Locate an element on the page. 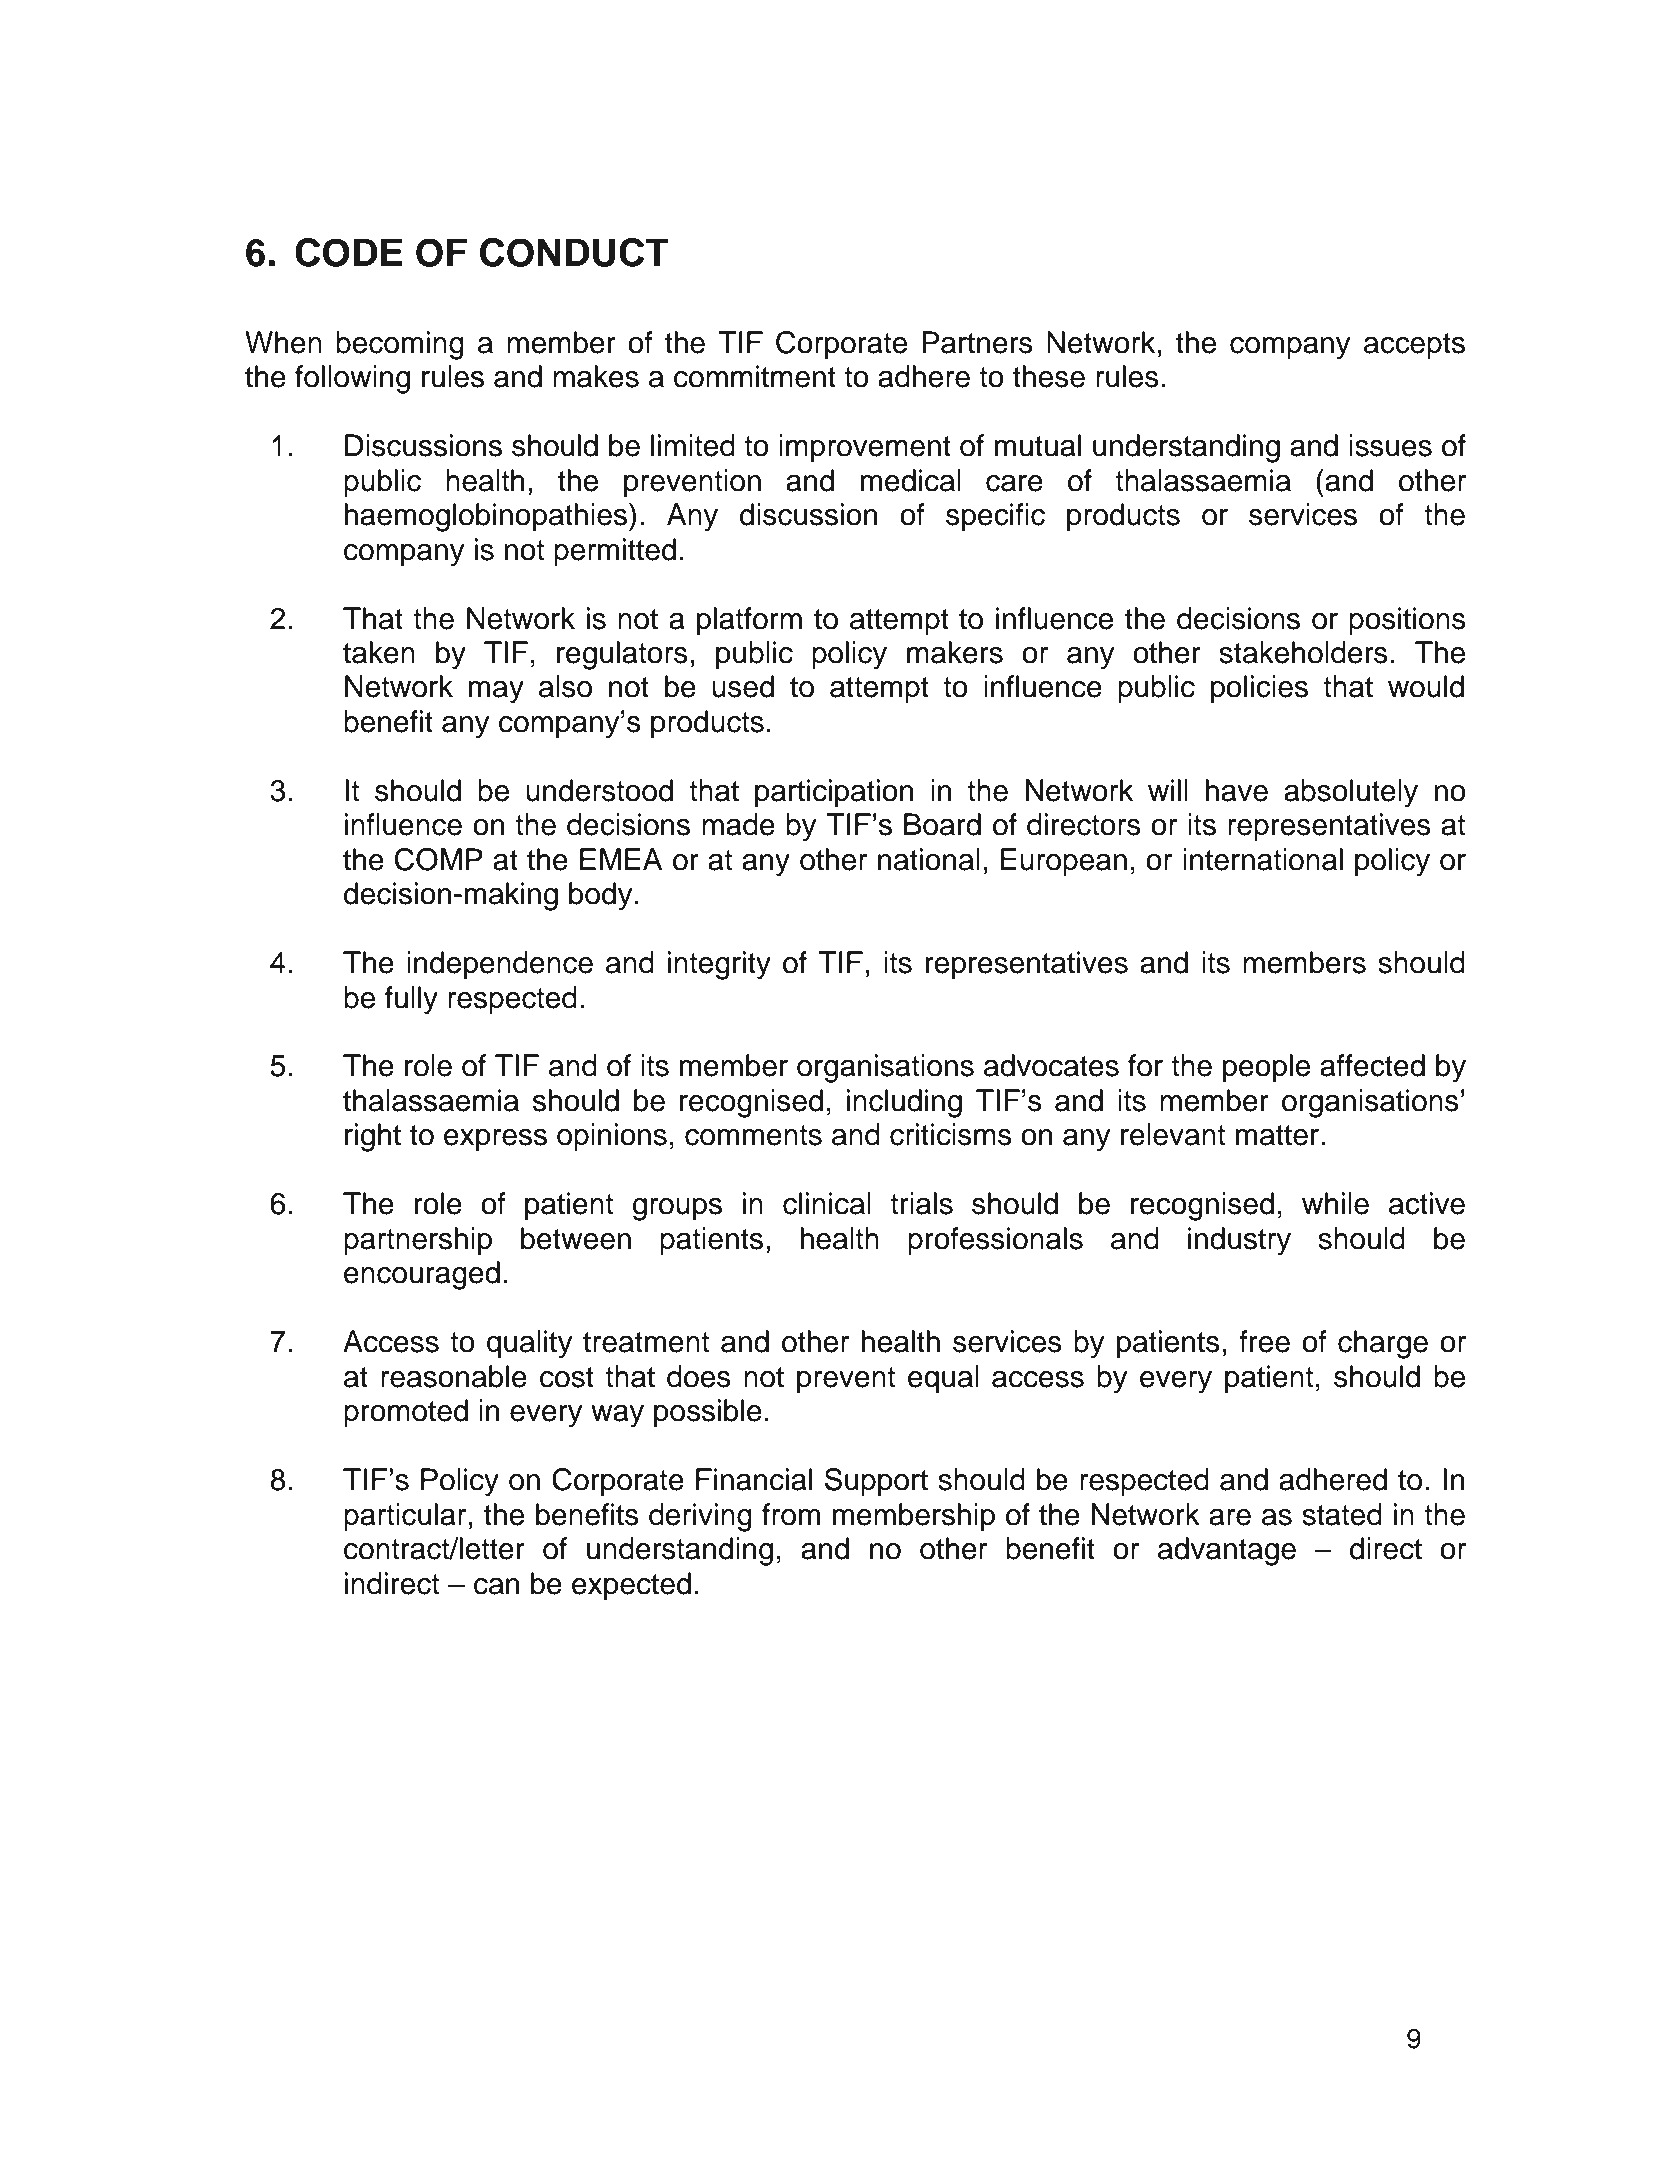  integrity is located at coordinates (719, 965).
